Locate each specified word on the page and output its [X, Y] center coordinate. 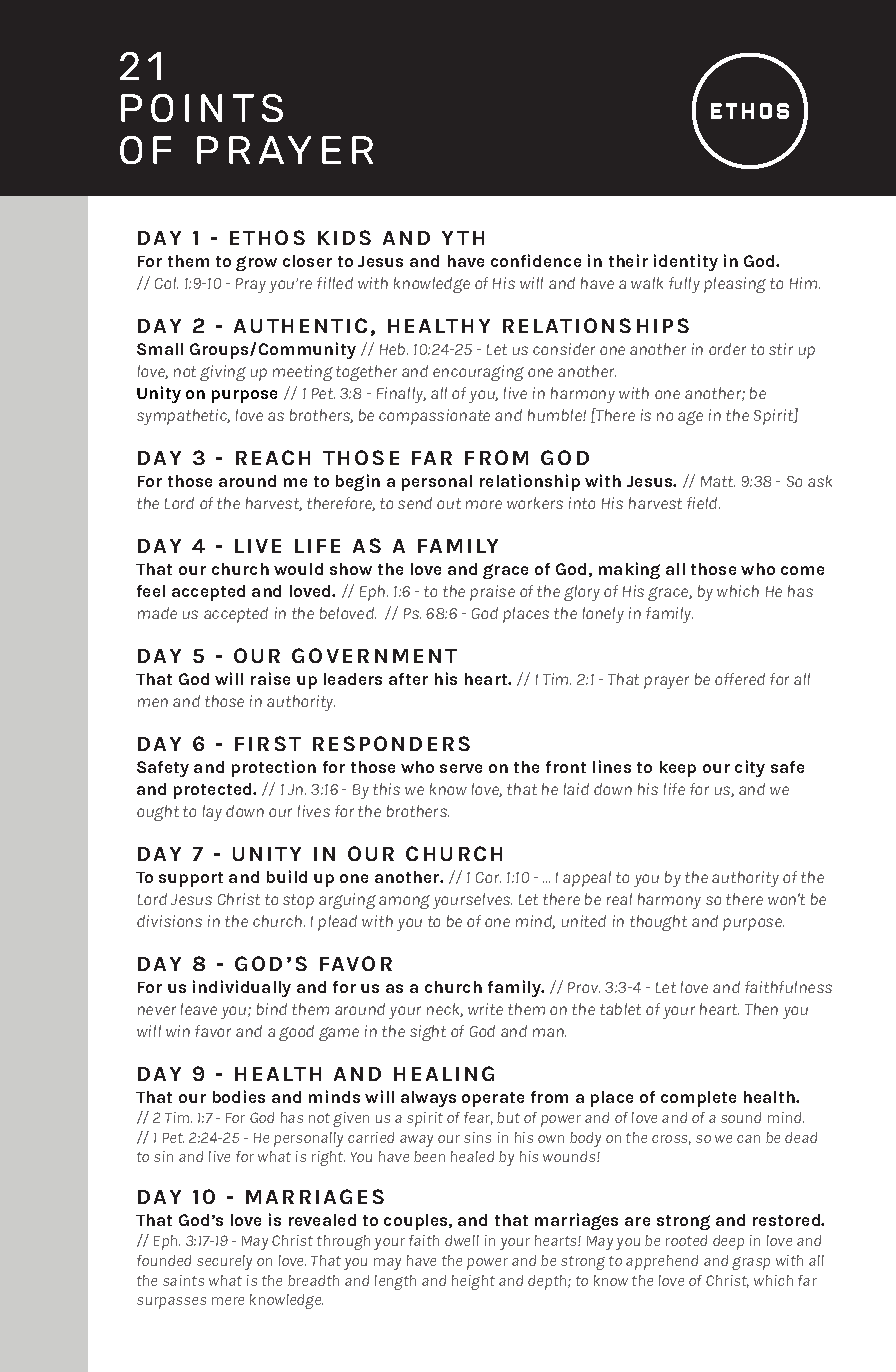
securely [224, 1262]
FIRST [268, 743]
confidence [536, 260]
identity [686, 262]
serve [461, 768]
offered [740, 679]
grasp [751, 1263]
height [473, 1282]
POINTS [202, 108]
